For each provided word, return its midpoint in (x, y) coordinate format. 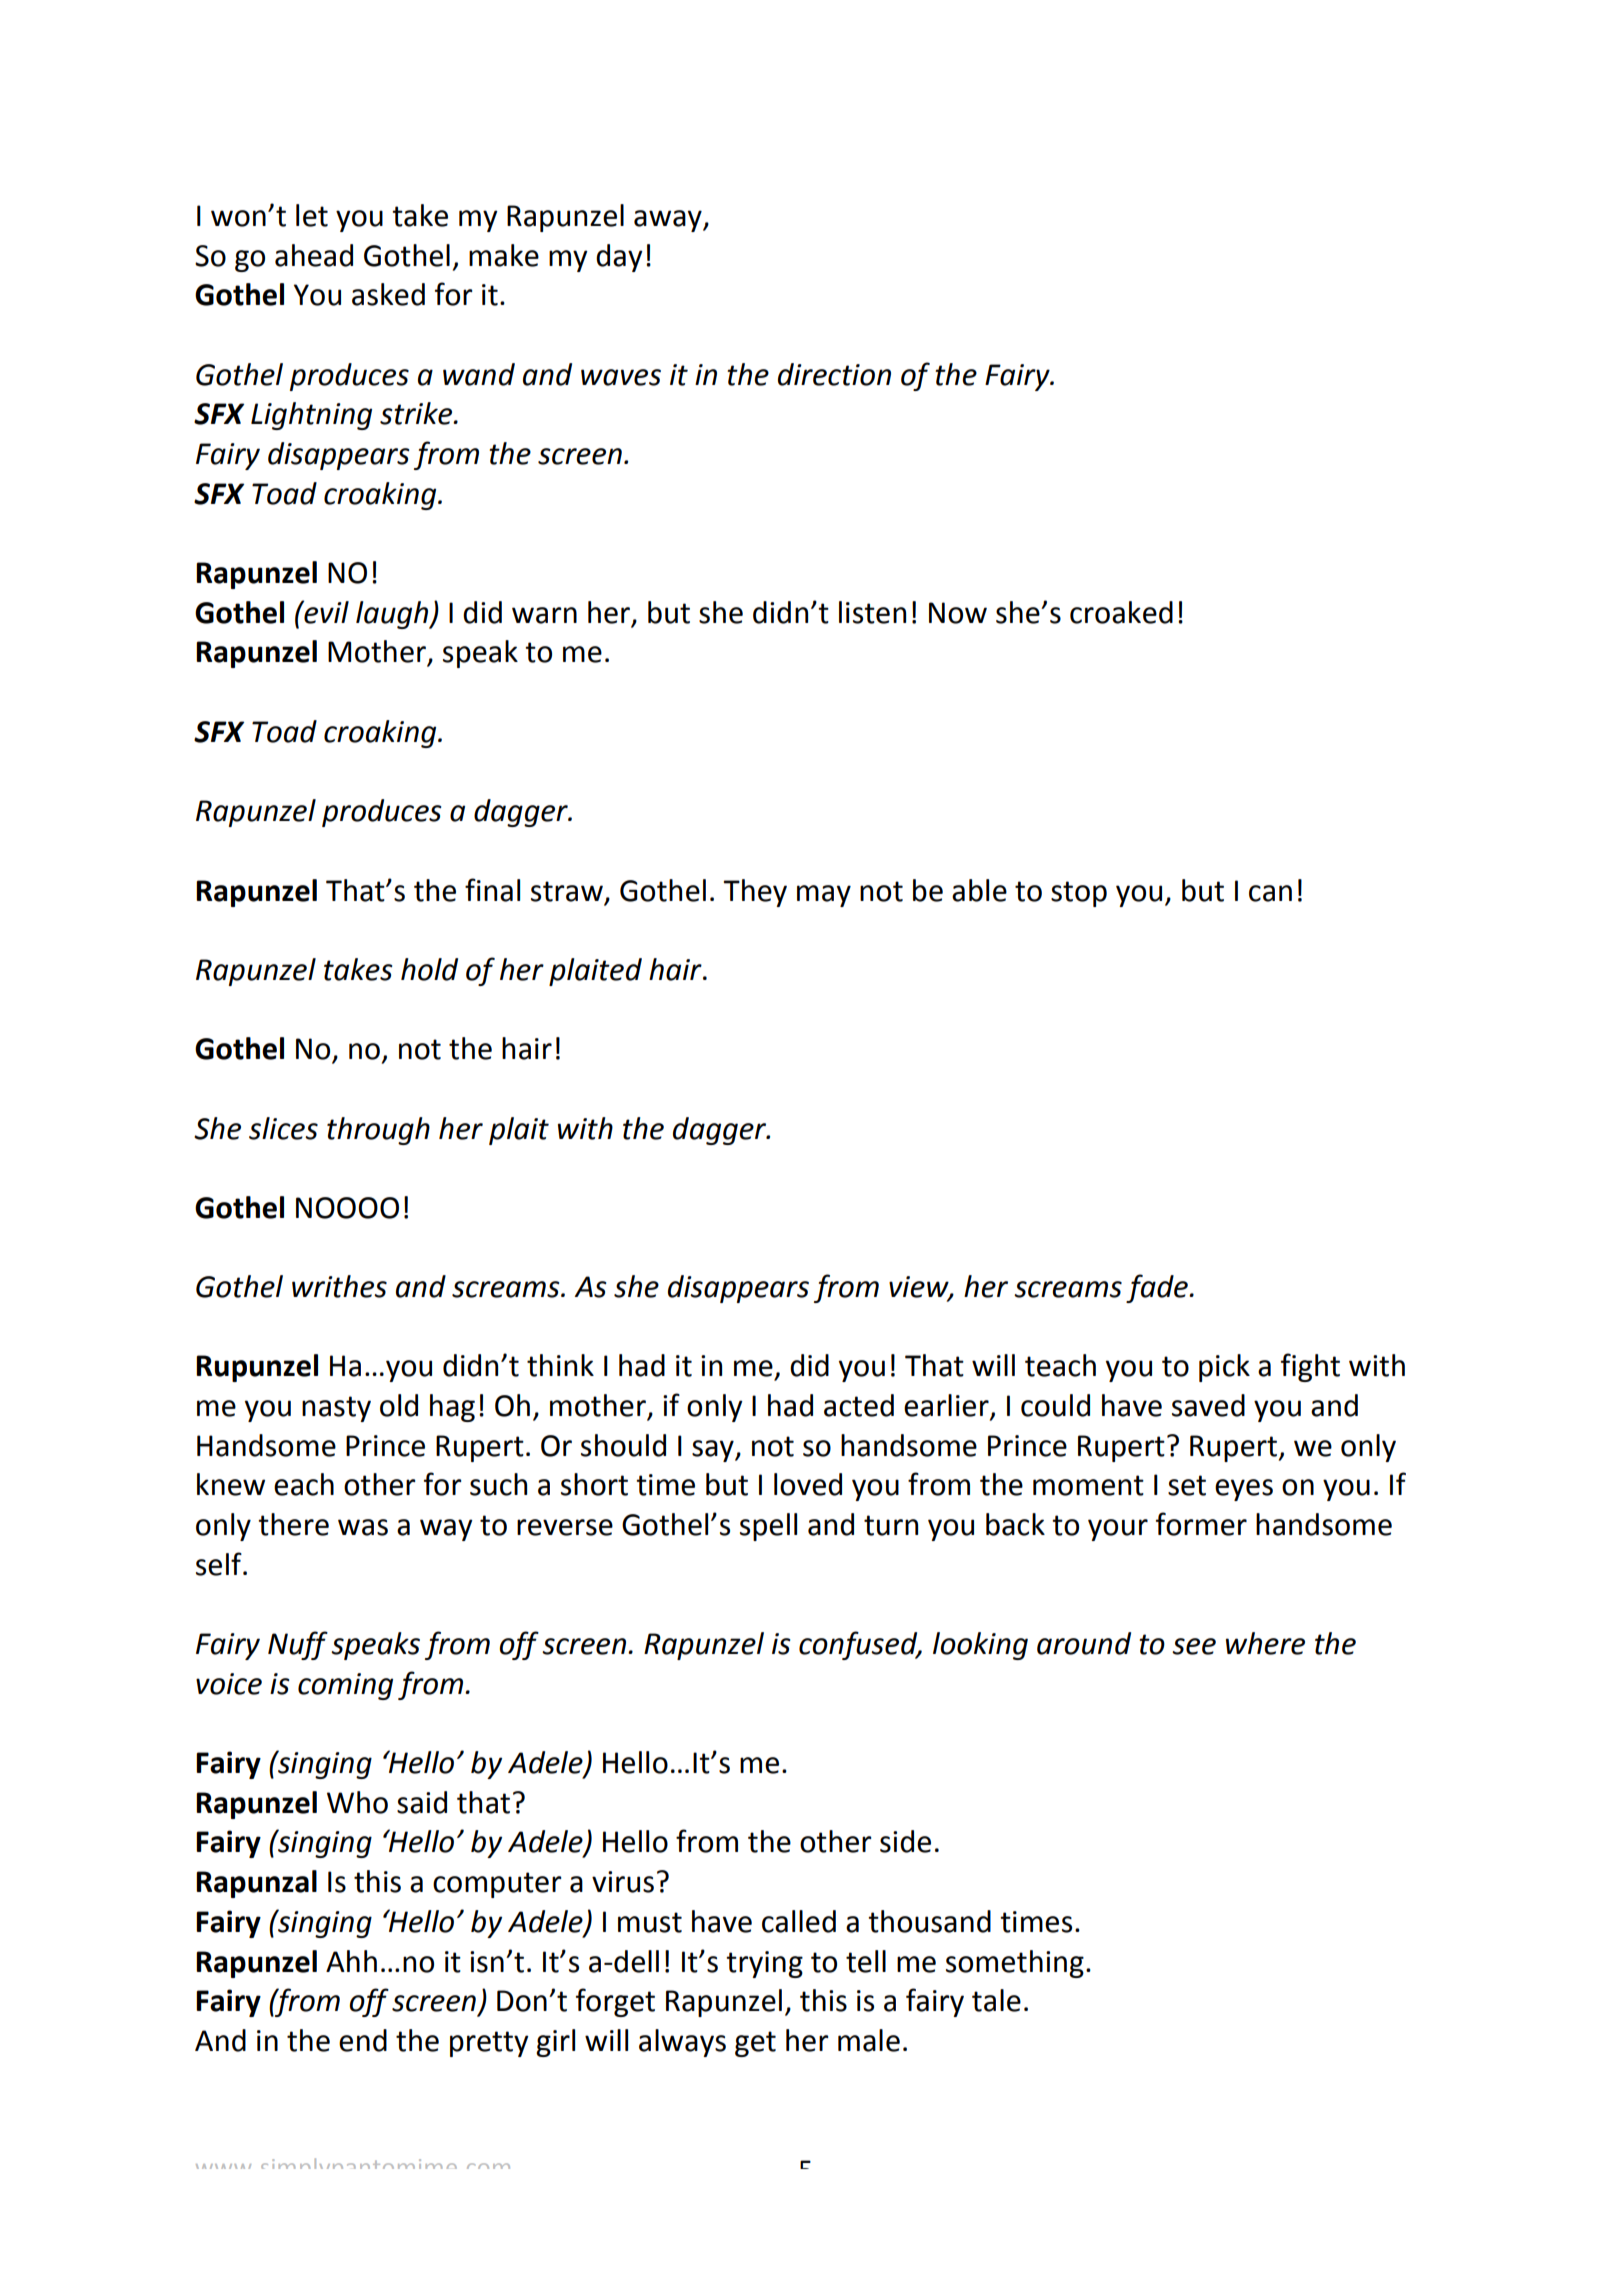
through (378, 1131)
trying (764, 1964)
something (1015, 1964)
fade (1158, 1288)
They (755, 893)
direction (834, 374)
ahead (314, 255)
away (669, 221)
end (363, 2040)
